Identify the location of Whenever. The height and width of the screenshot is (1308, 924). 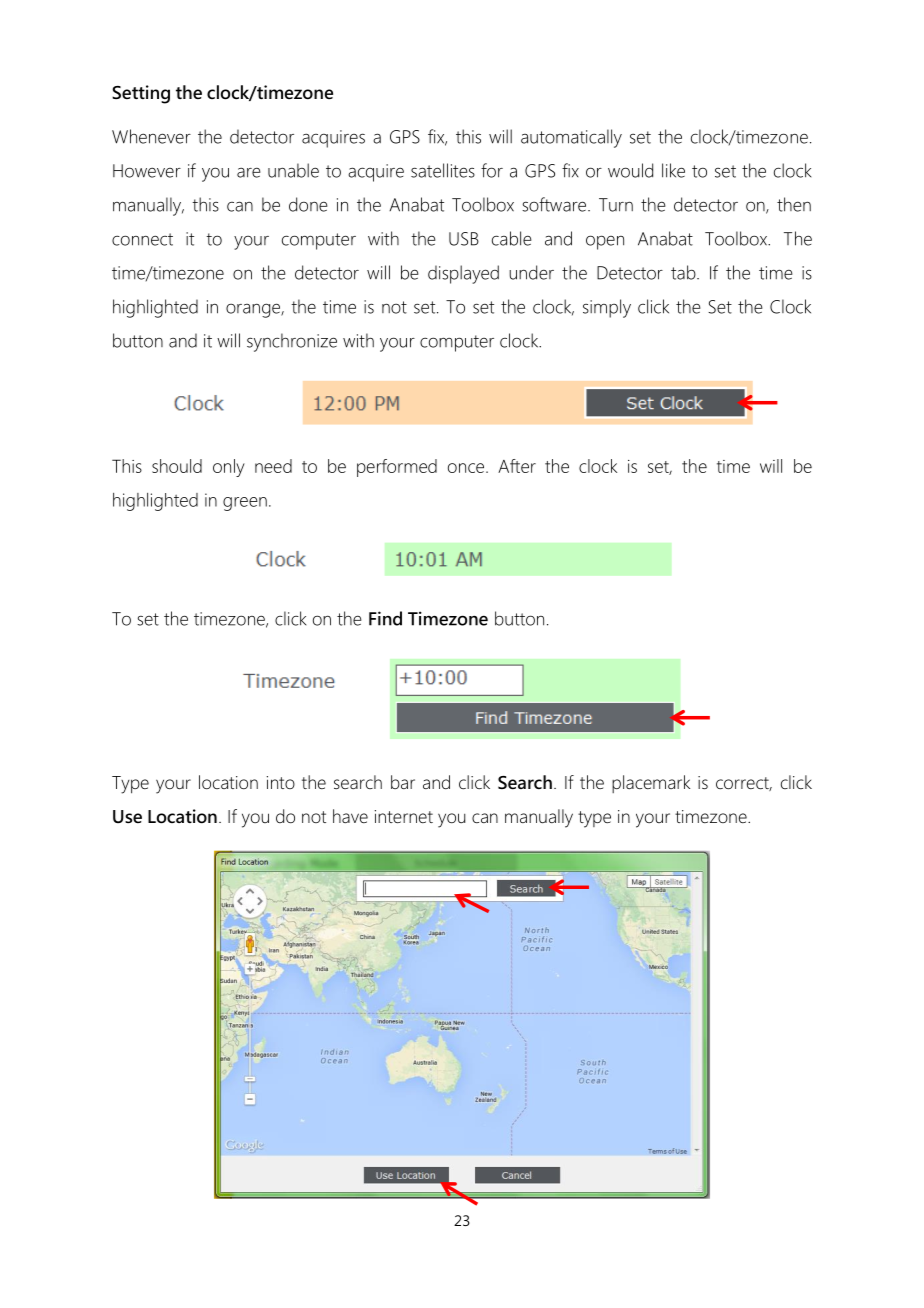
(151, 136).
